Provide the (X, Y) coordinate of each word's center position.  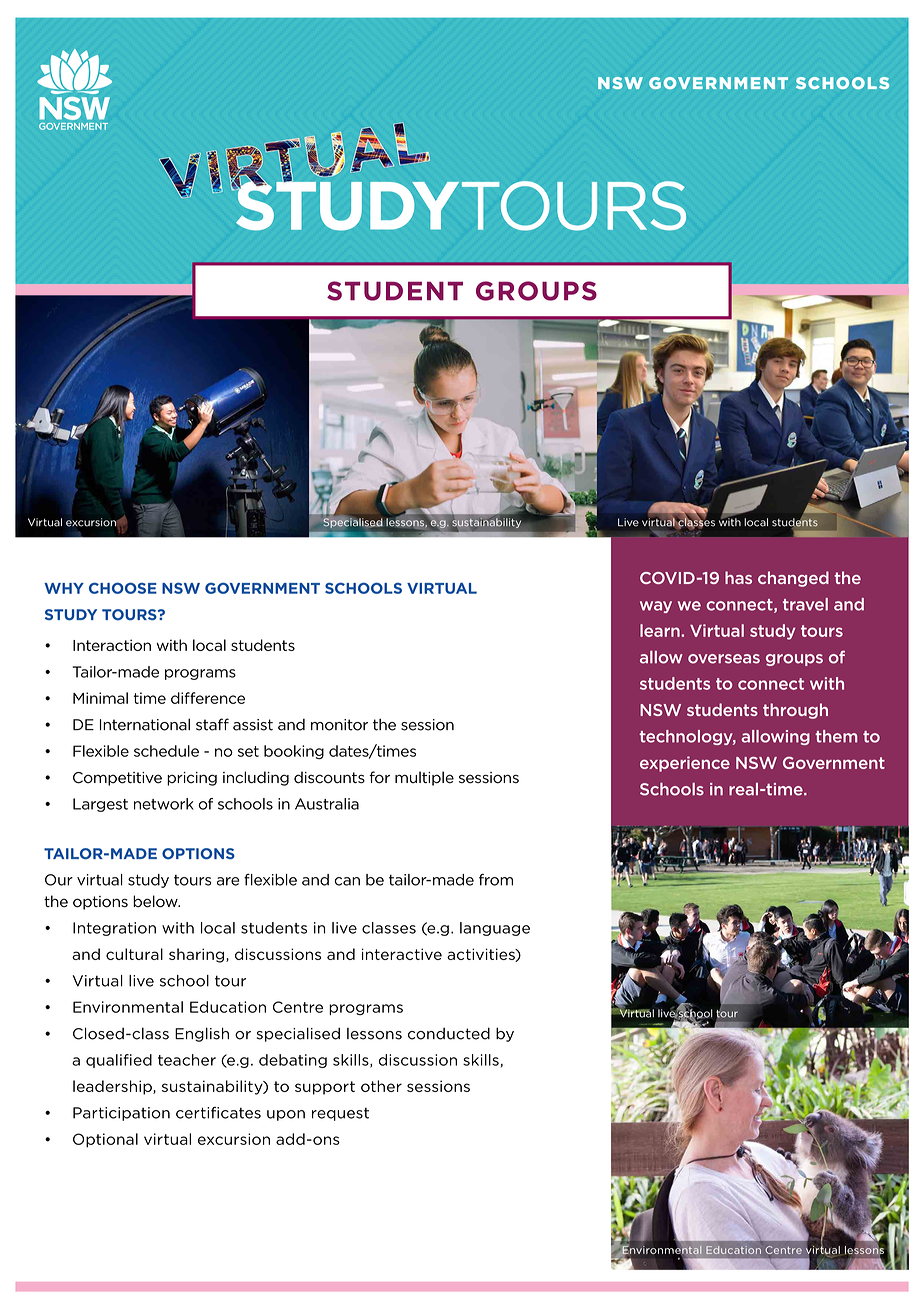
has (738, 577)
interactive (402, 954)
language (495, 929)
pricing (192, 779)
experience (685, 764)
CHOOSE (123, 588)
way (656, 607)
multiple (424, 778)
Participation (121, 1114)
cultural (134, 954)
